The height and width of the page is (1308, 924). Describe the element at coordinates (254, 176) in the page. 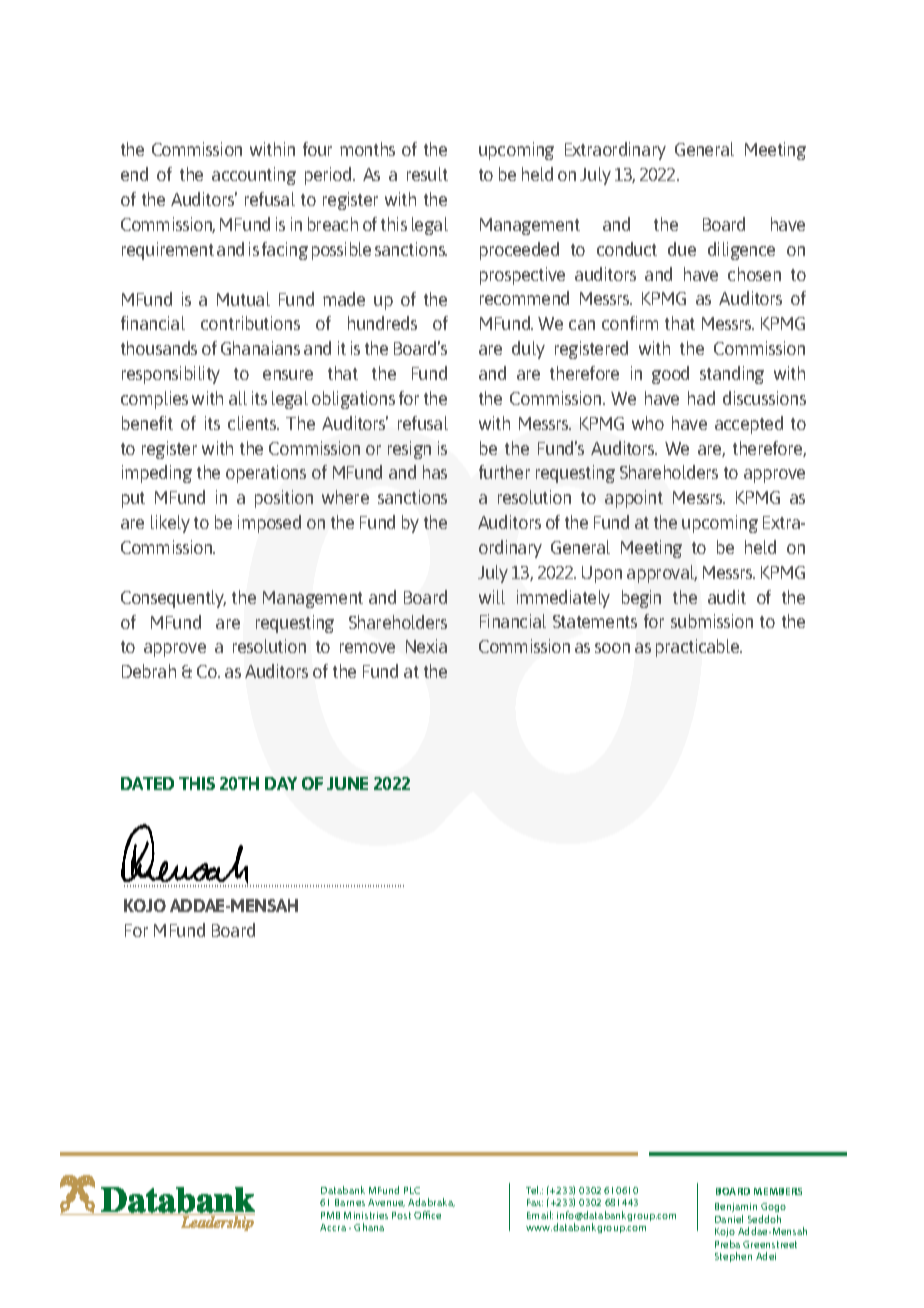

I see `accounting` at that location.
